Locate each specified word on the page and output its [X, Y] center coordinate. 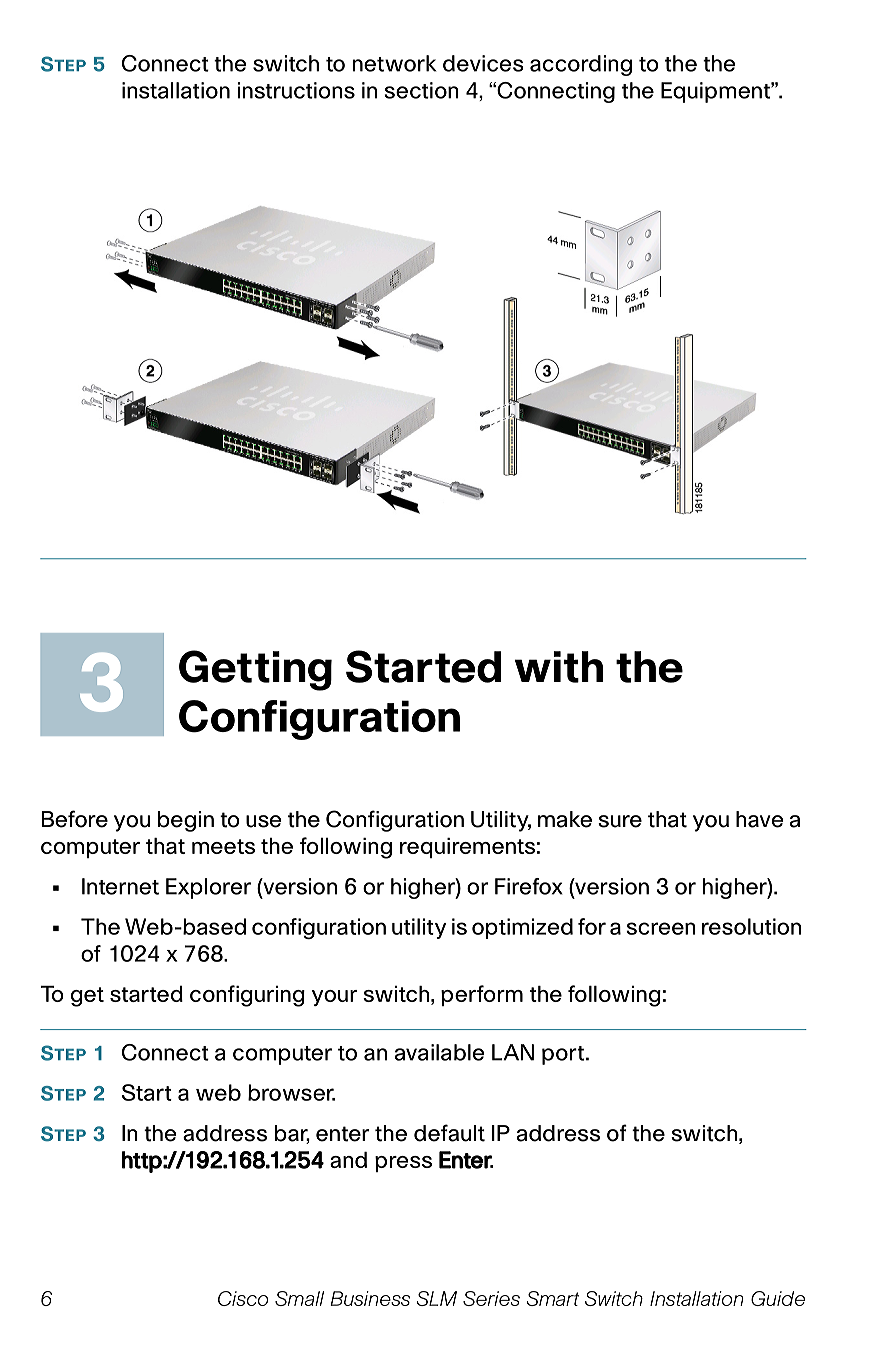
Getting [255, 670]
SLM [436, 1298]
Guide [778, 1298]
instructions [296, 90]
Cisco [243, 1298]
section [421, 90]
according [581, 65]
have [760, 819]
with [559, 667]
